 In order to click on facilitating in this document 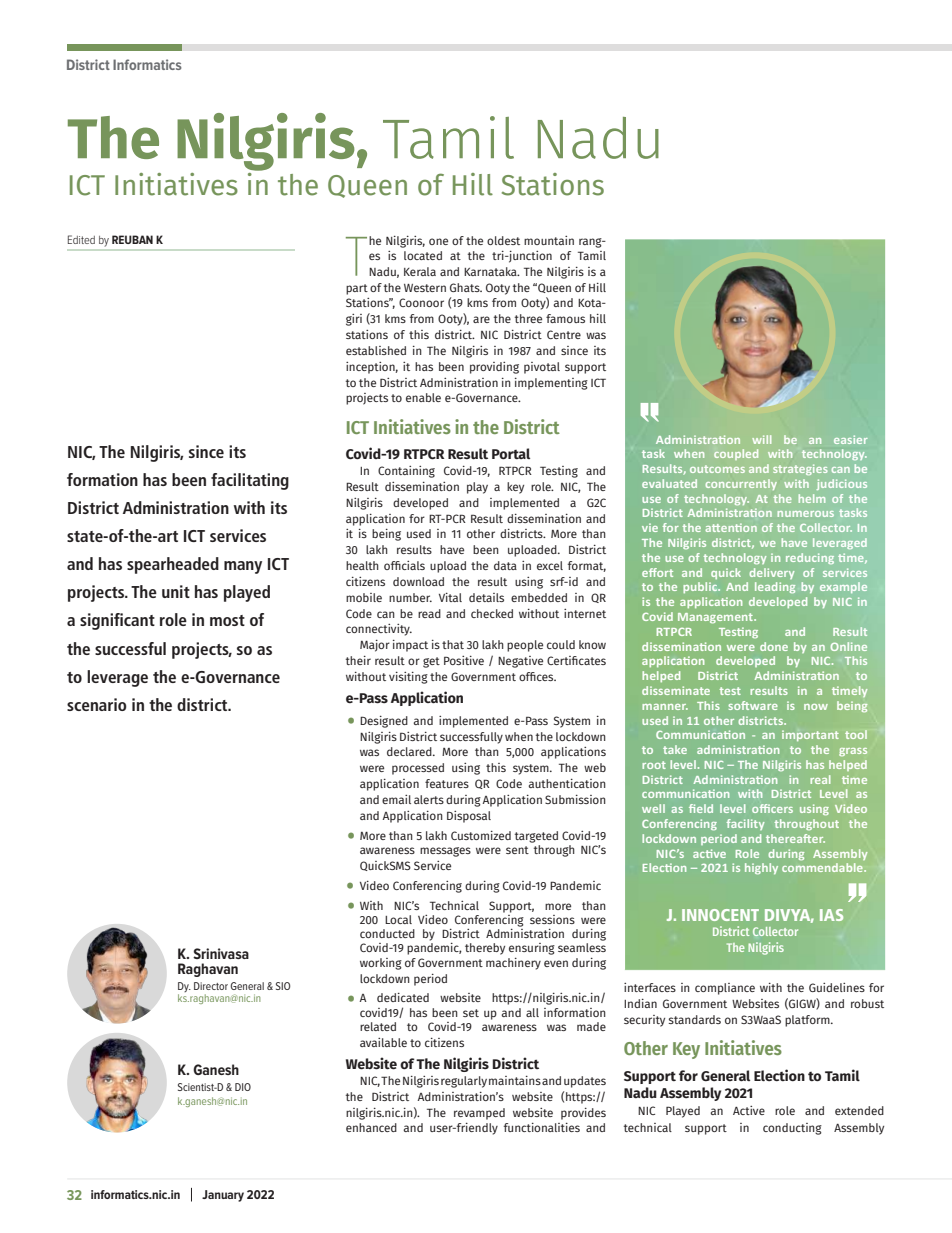, I will do `click(250, 481)`.
